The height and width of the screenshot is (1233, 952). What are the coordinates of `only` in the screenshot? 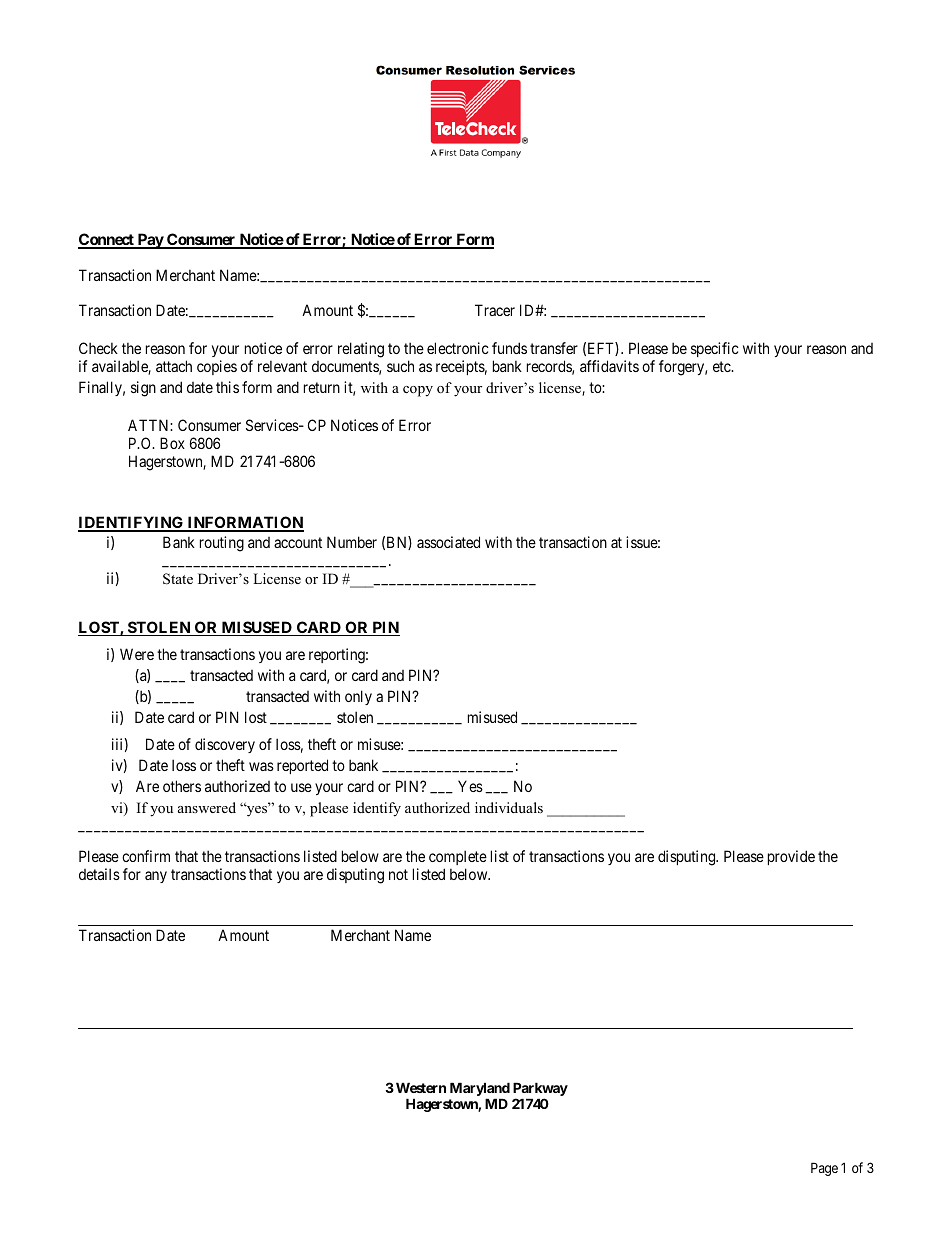 It's located at (358, 697).
